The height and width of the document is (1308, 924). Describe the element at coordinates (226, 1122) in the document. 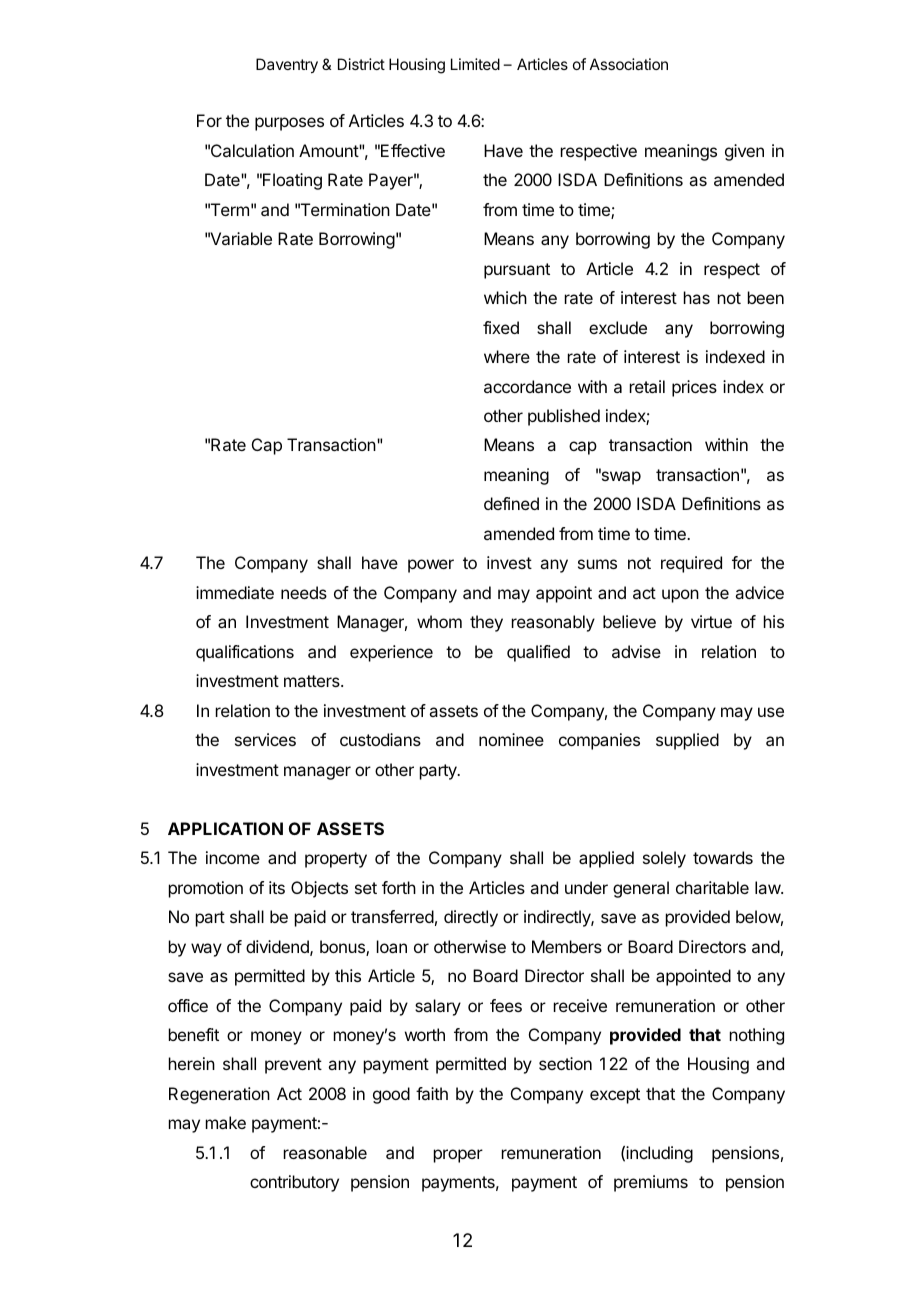

I see `make` at that location.
